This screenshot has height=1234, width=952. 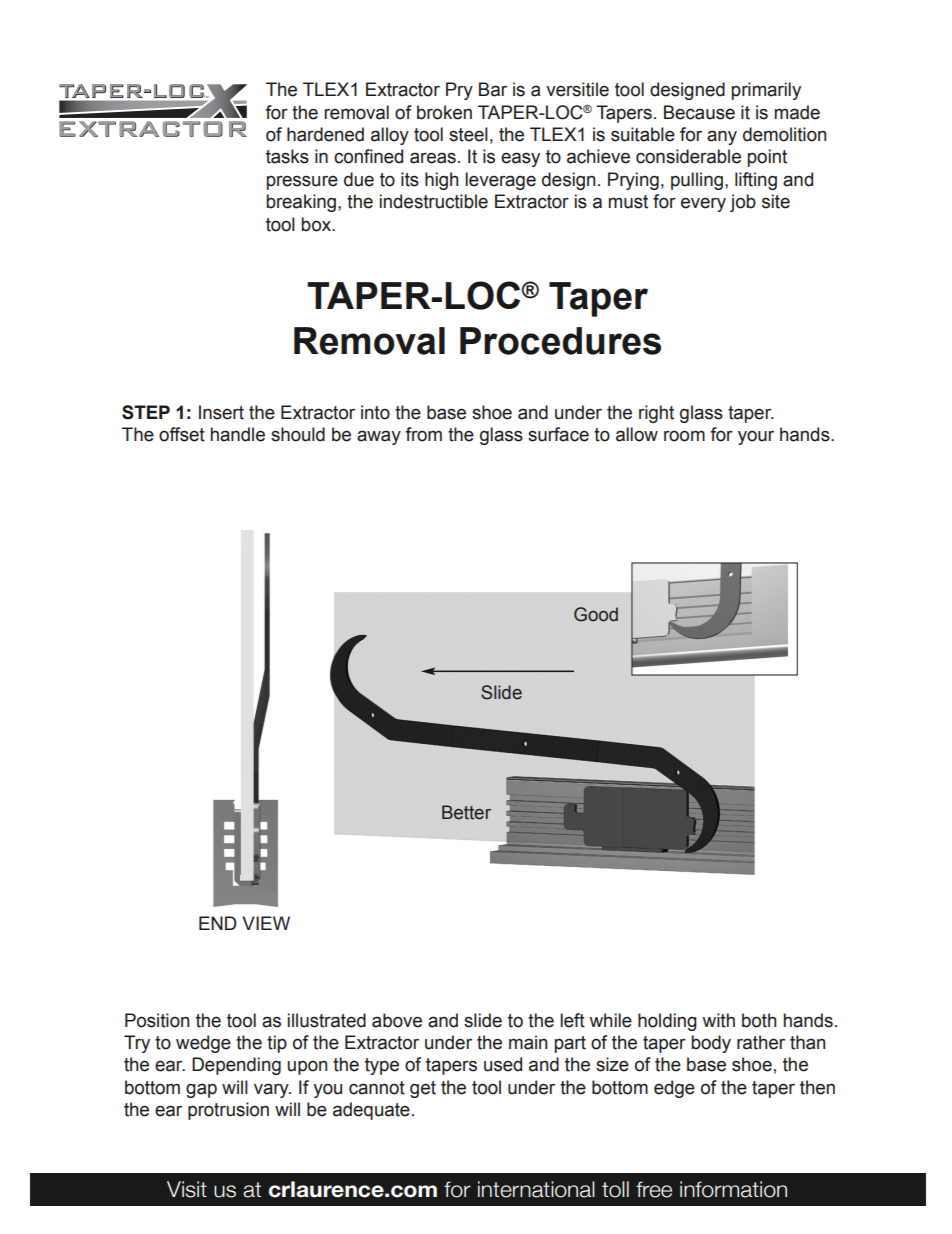 What do you see at coordinates (722, 137) in the screenshot?
I see `any` at bounding box center [722, 137].
